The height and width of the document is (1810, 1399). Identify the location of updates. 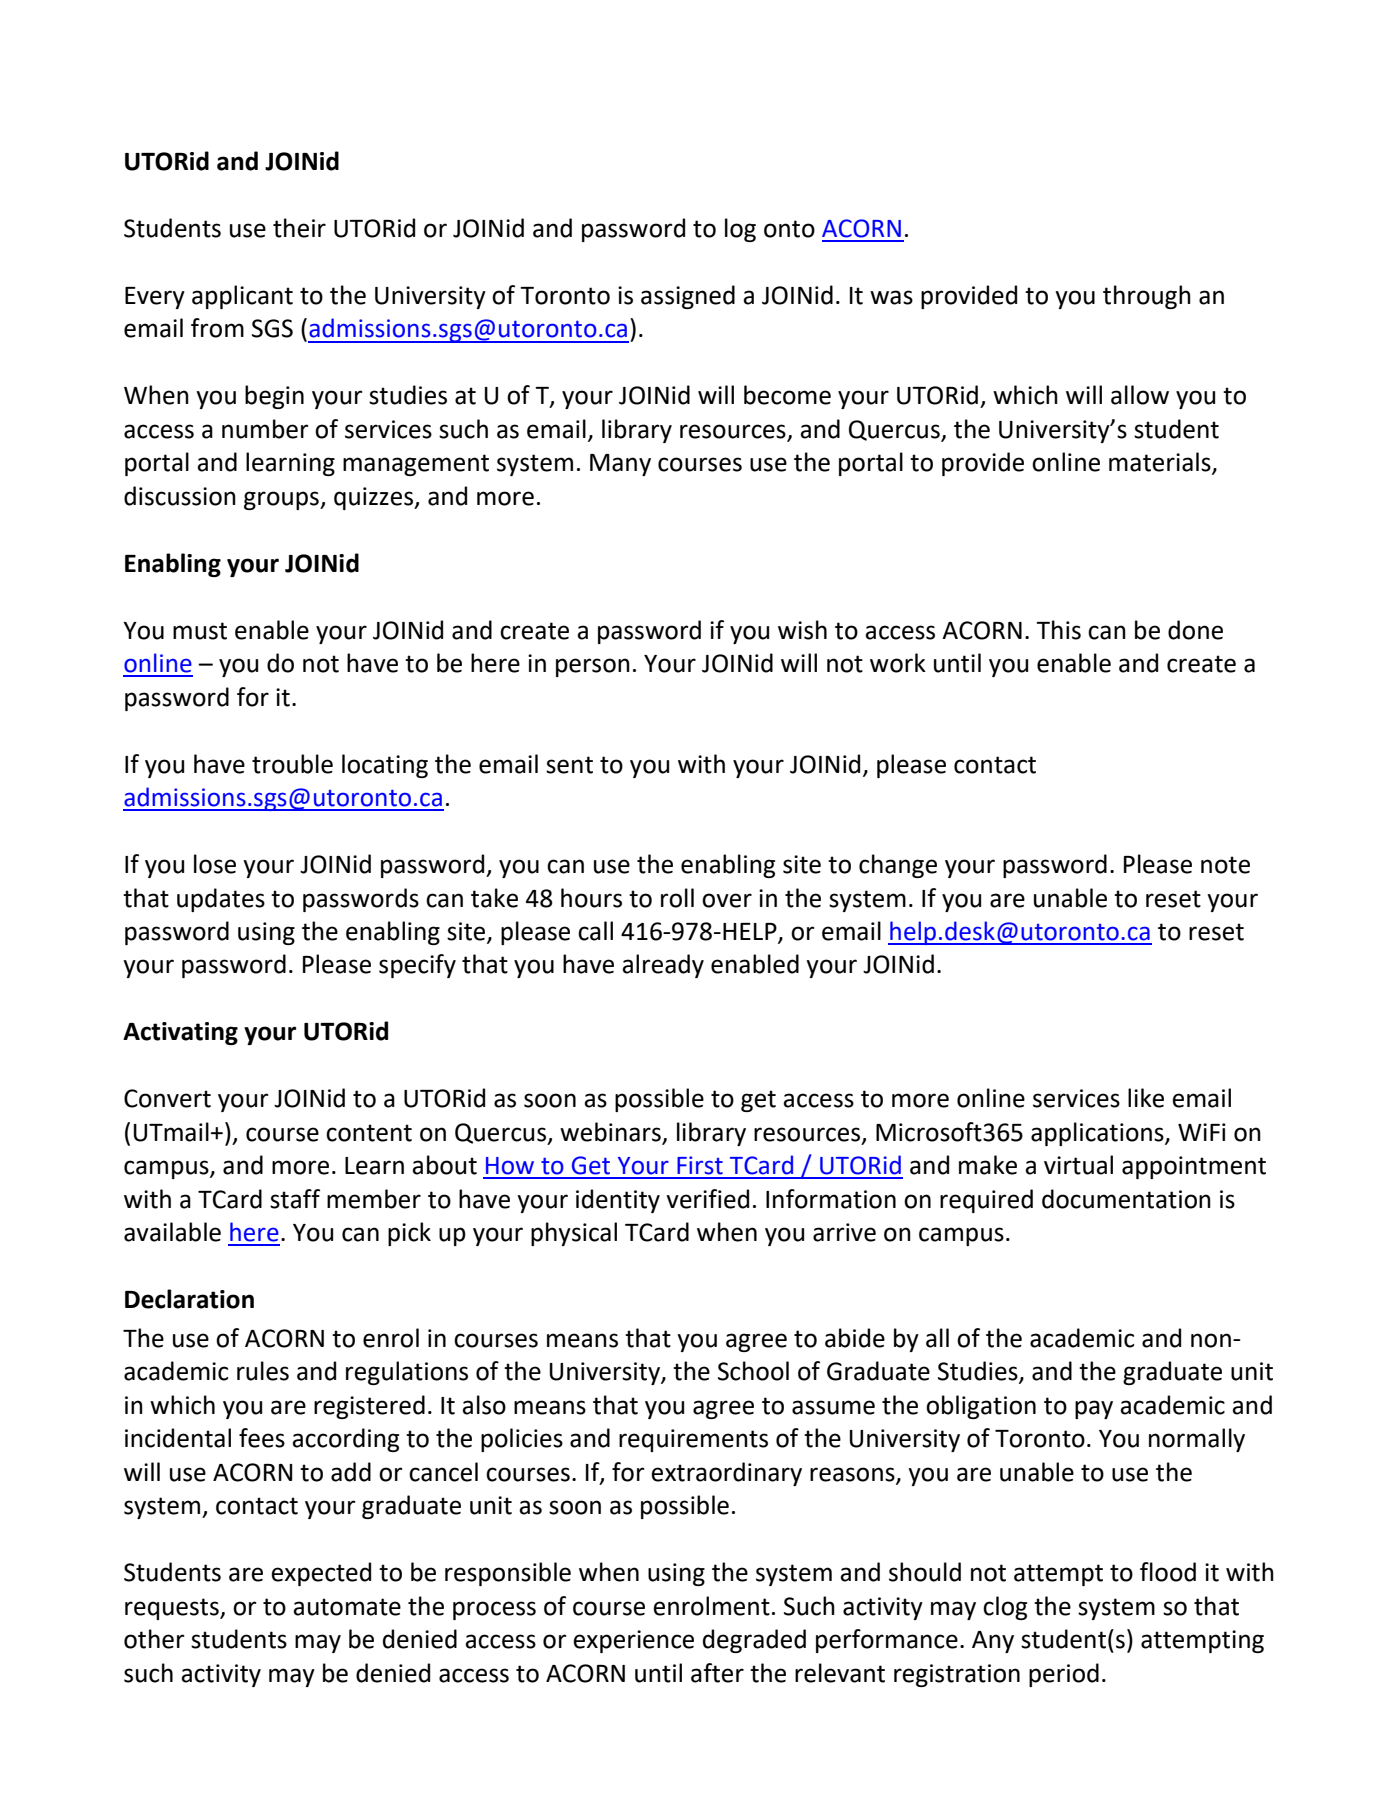
(221, 900).
